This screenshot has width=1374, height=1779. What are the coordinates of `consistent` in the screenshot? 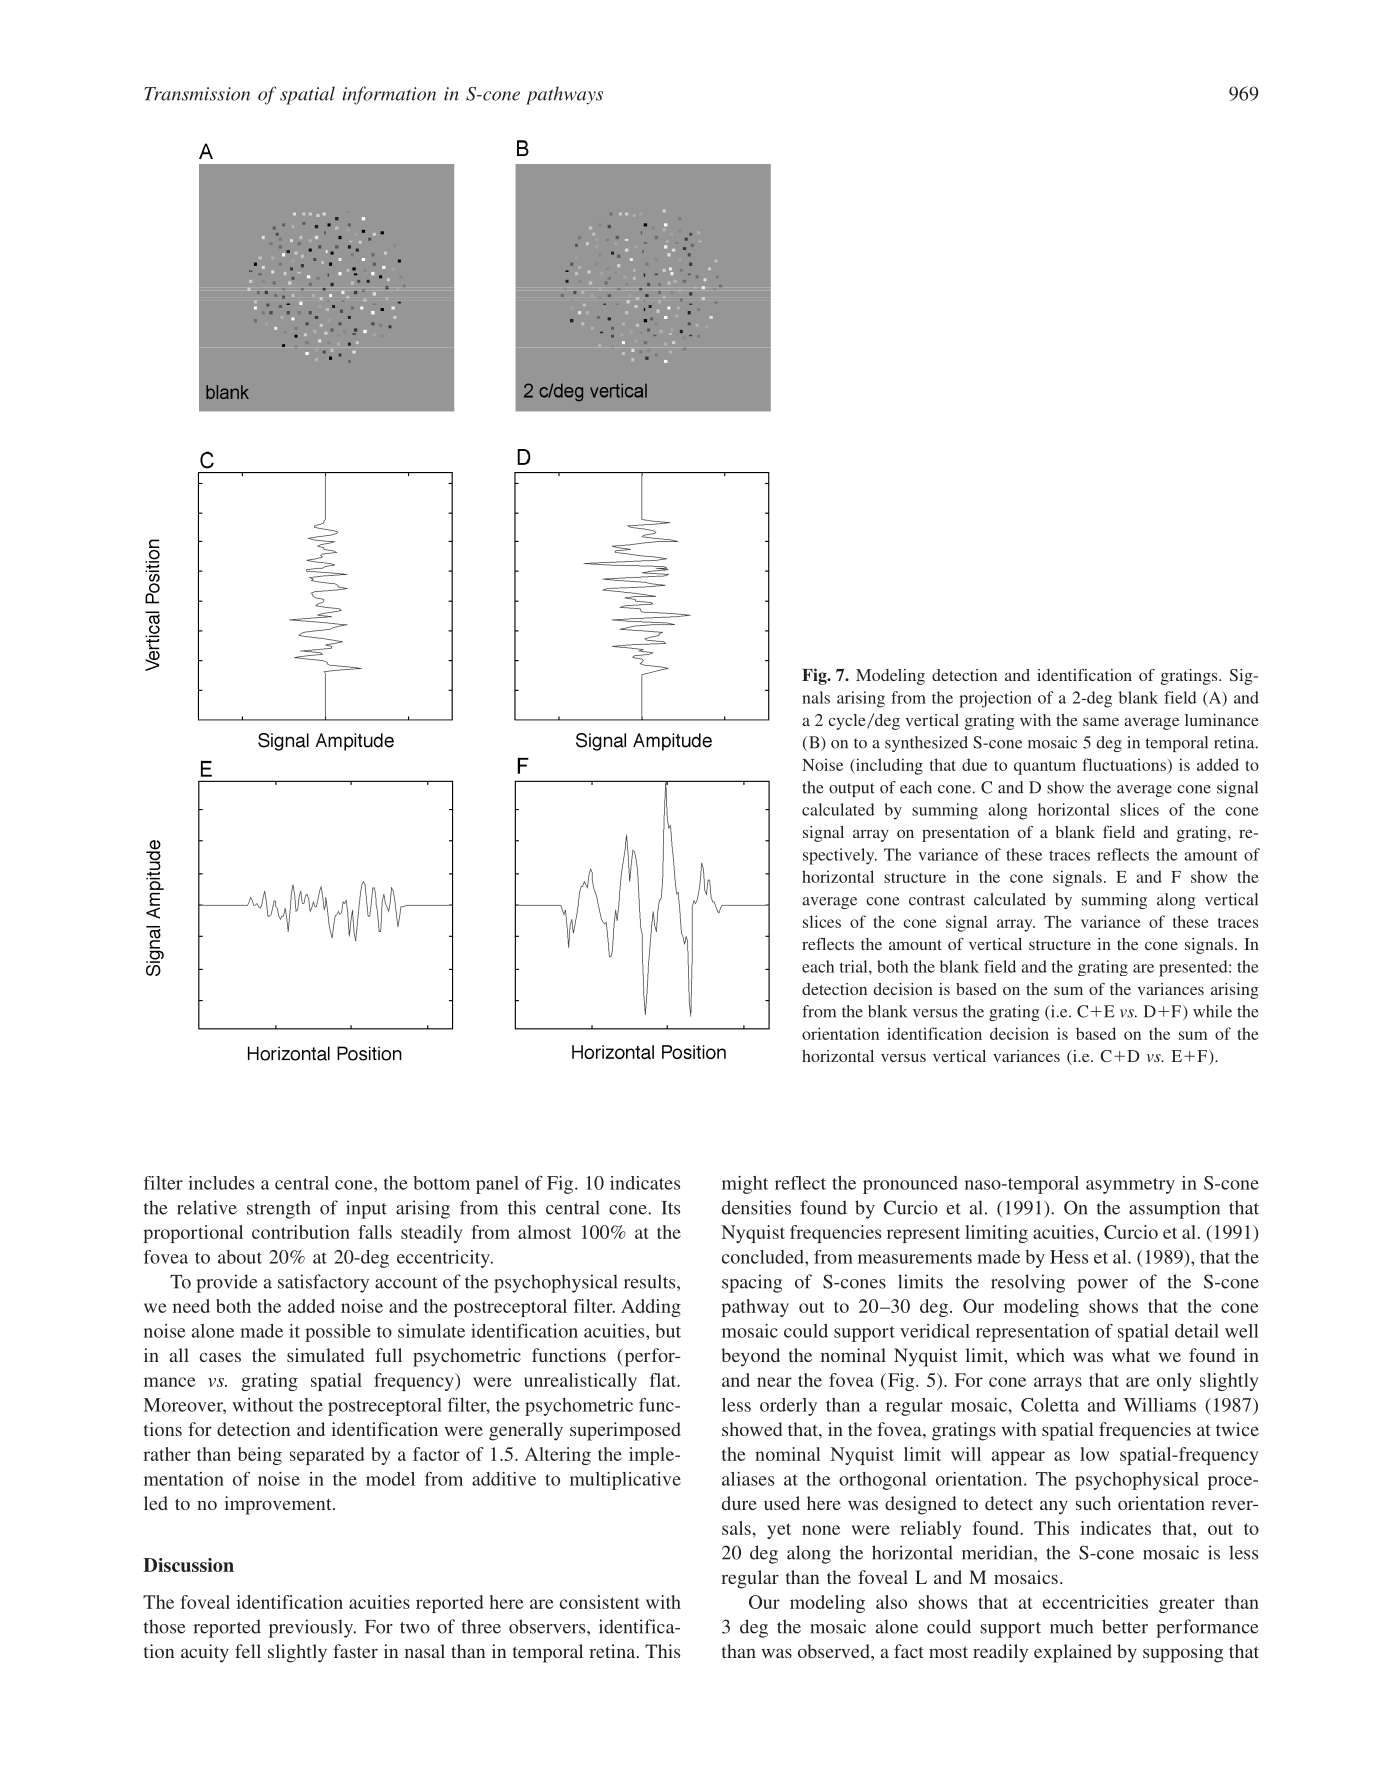 It's located at (600, 1602).
